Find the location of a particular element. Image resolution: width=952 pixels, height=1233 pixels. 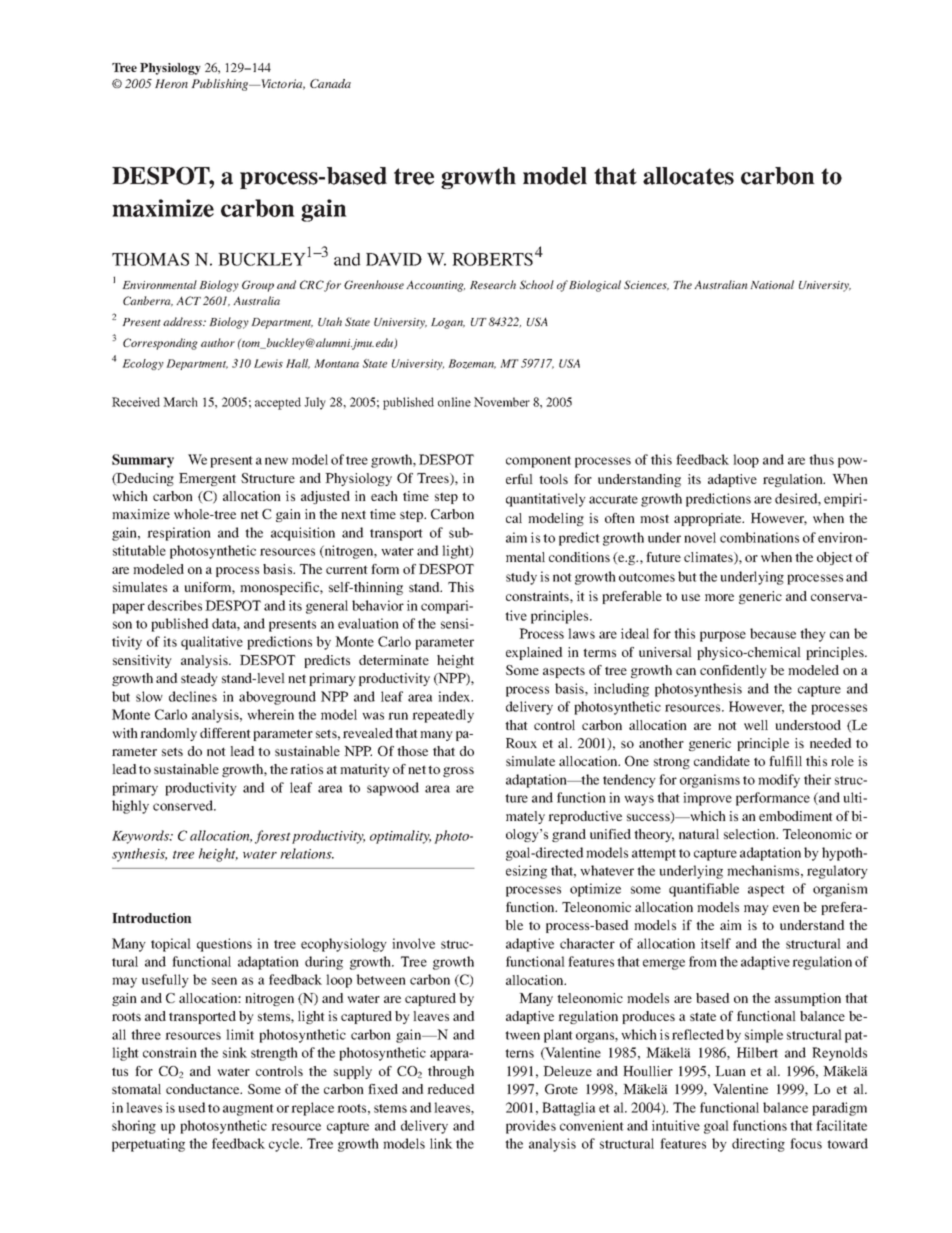

Heron is located at coordinates (171, 83).
